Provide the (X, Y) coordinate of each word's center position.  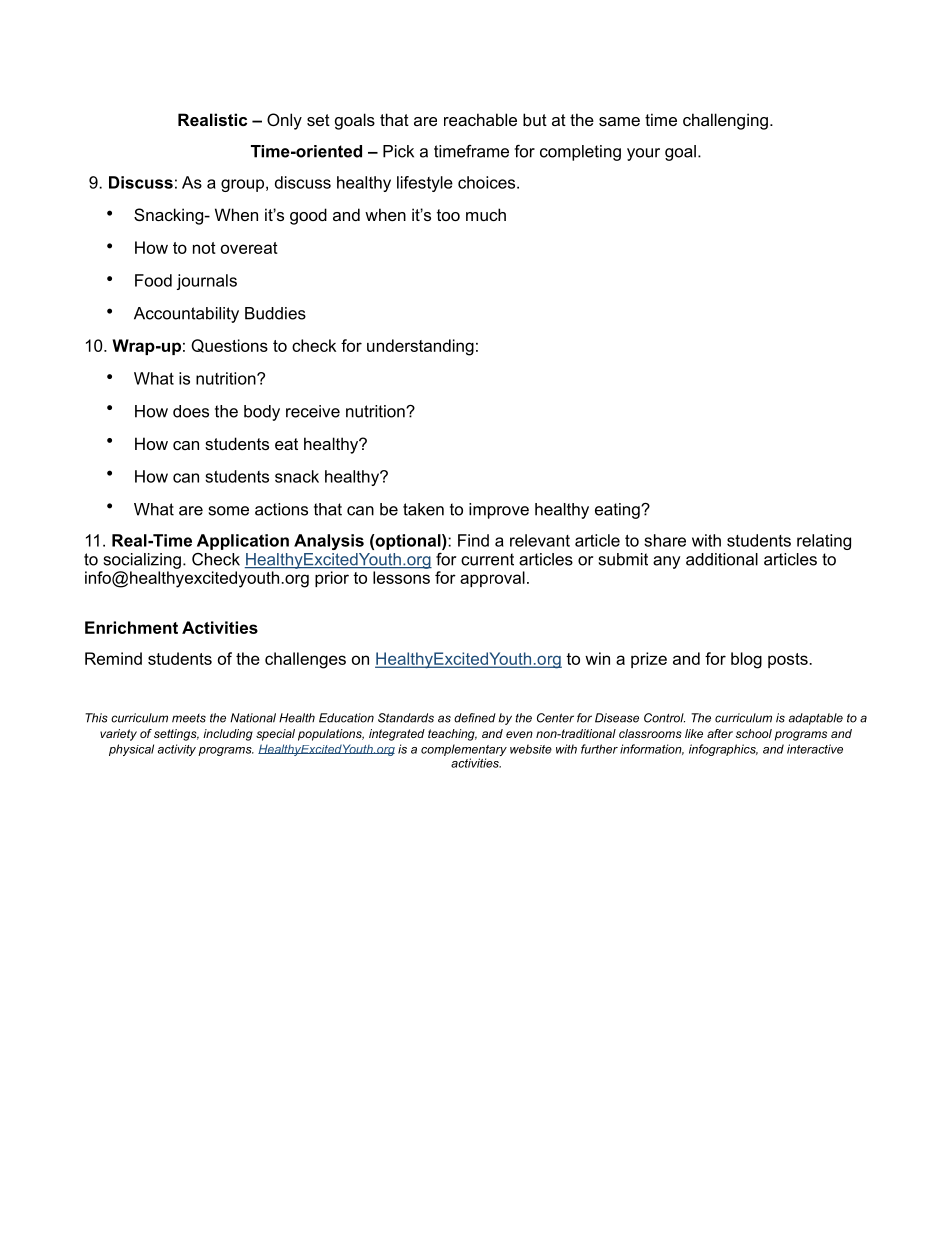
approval (492, 579)
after (720, 733)
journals (207, 282)
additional (722, 559)
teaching (452, 735)
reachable (480, 119)
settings (176, 735)
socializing (142, 561)
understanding (420, 347)
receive (313, 411)
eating (618, 511)
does (191, 411)
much (486, 214)
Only (284, 121)
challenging (725, 121)
